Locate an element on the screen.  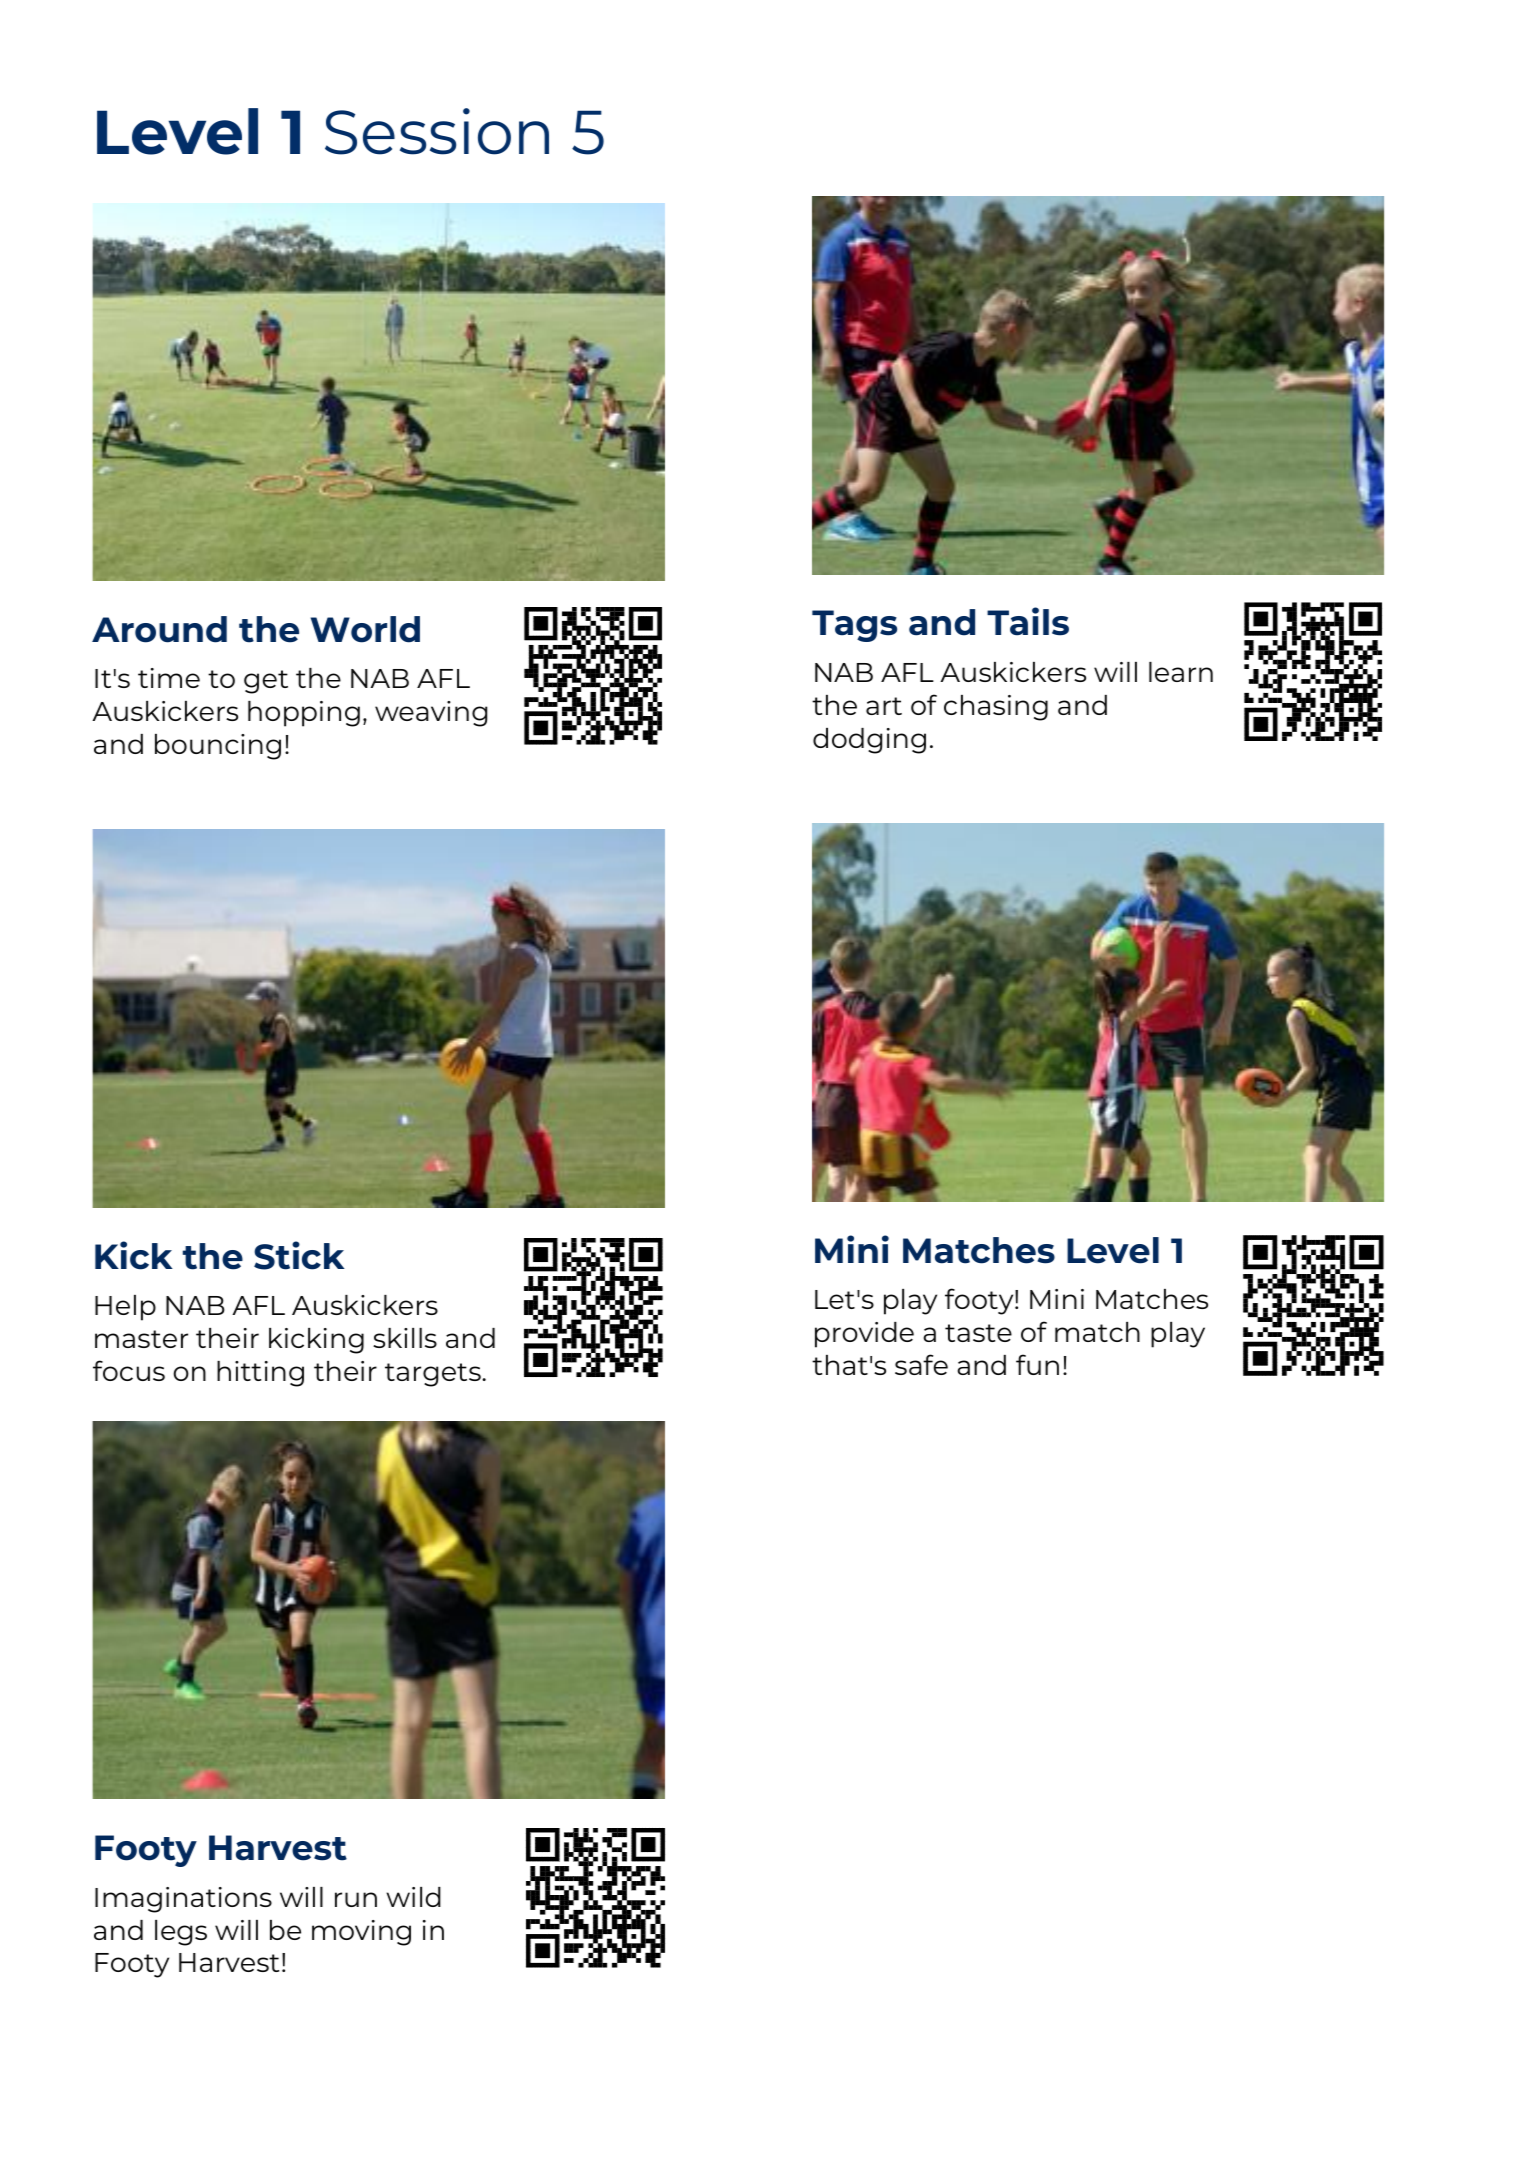
wild is located at coordinates (413, 1897).
